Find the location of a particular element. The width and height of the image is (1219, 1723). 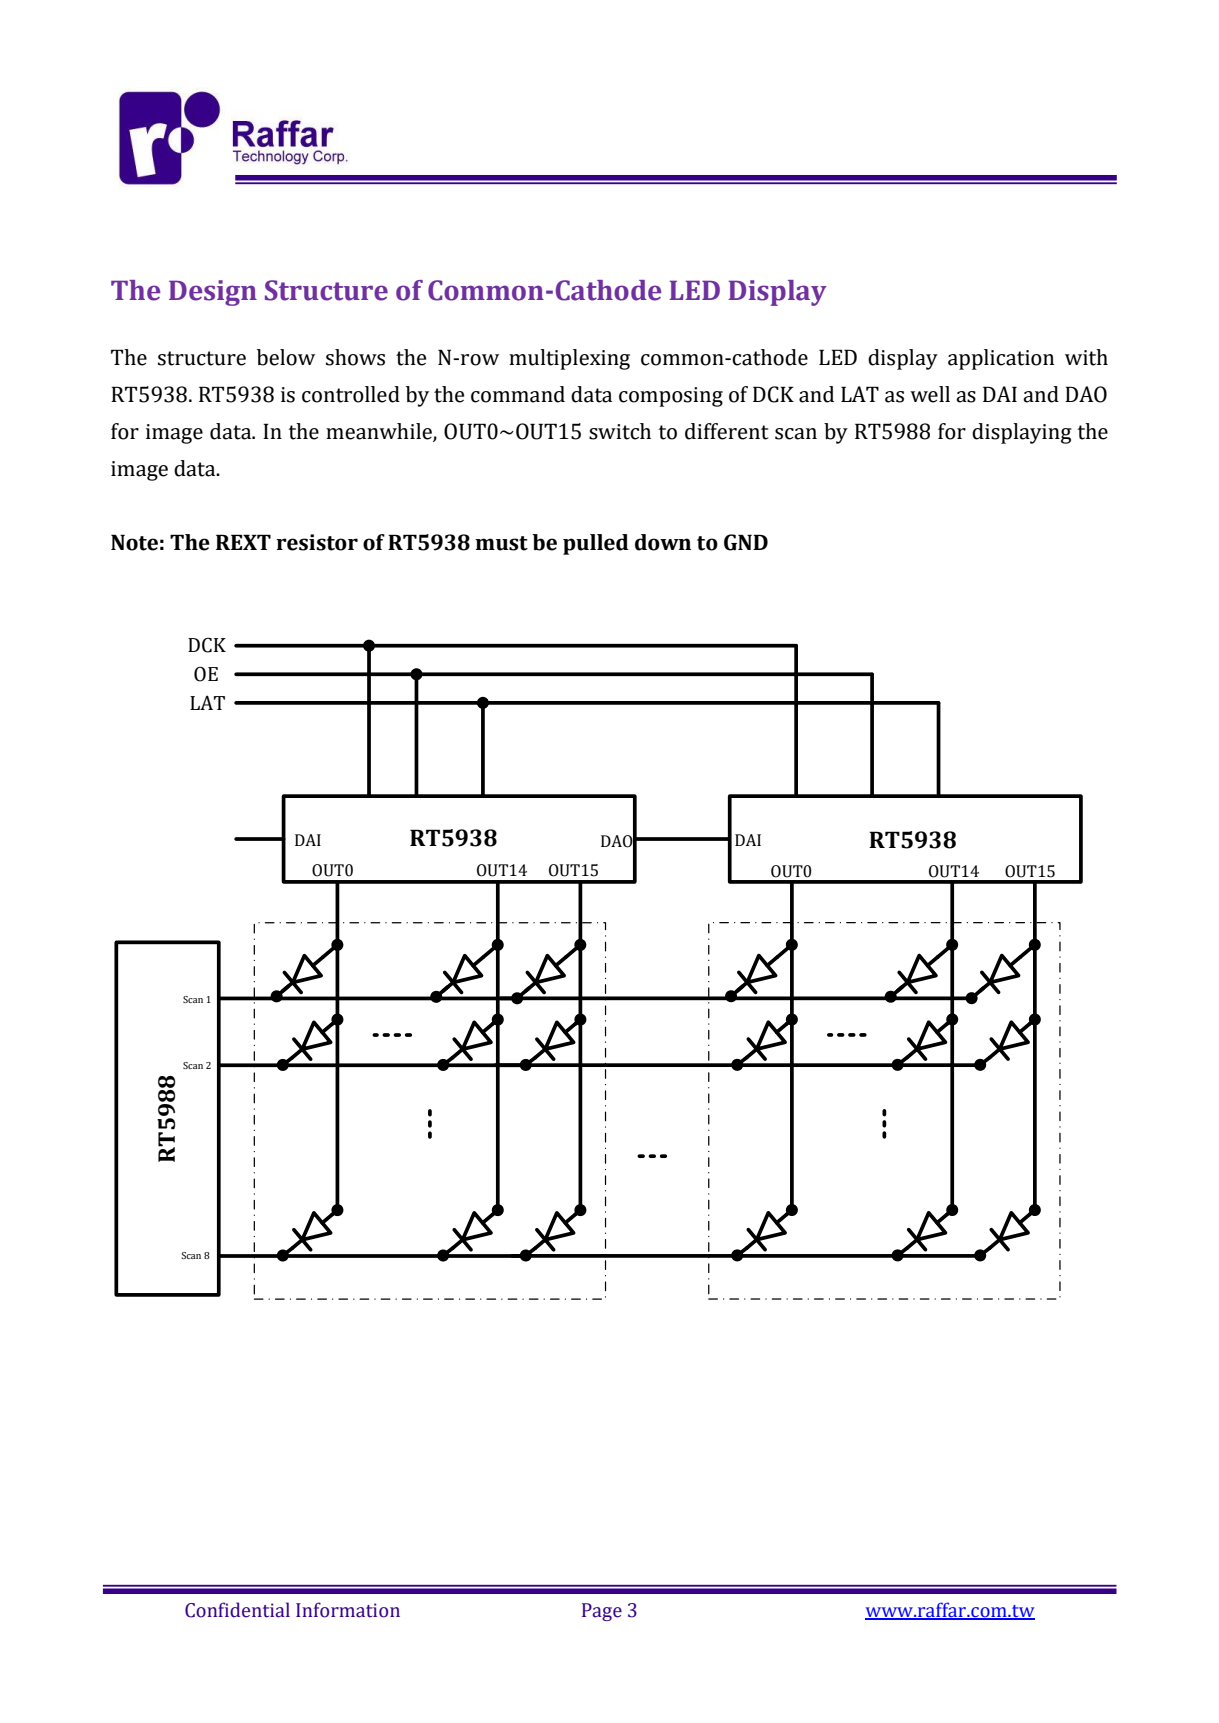

down is located at coordinates (663, 542).
